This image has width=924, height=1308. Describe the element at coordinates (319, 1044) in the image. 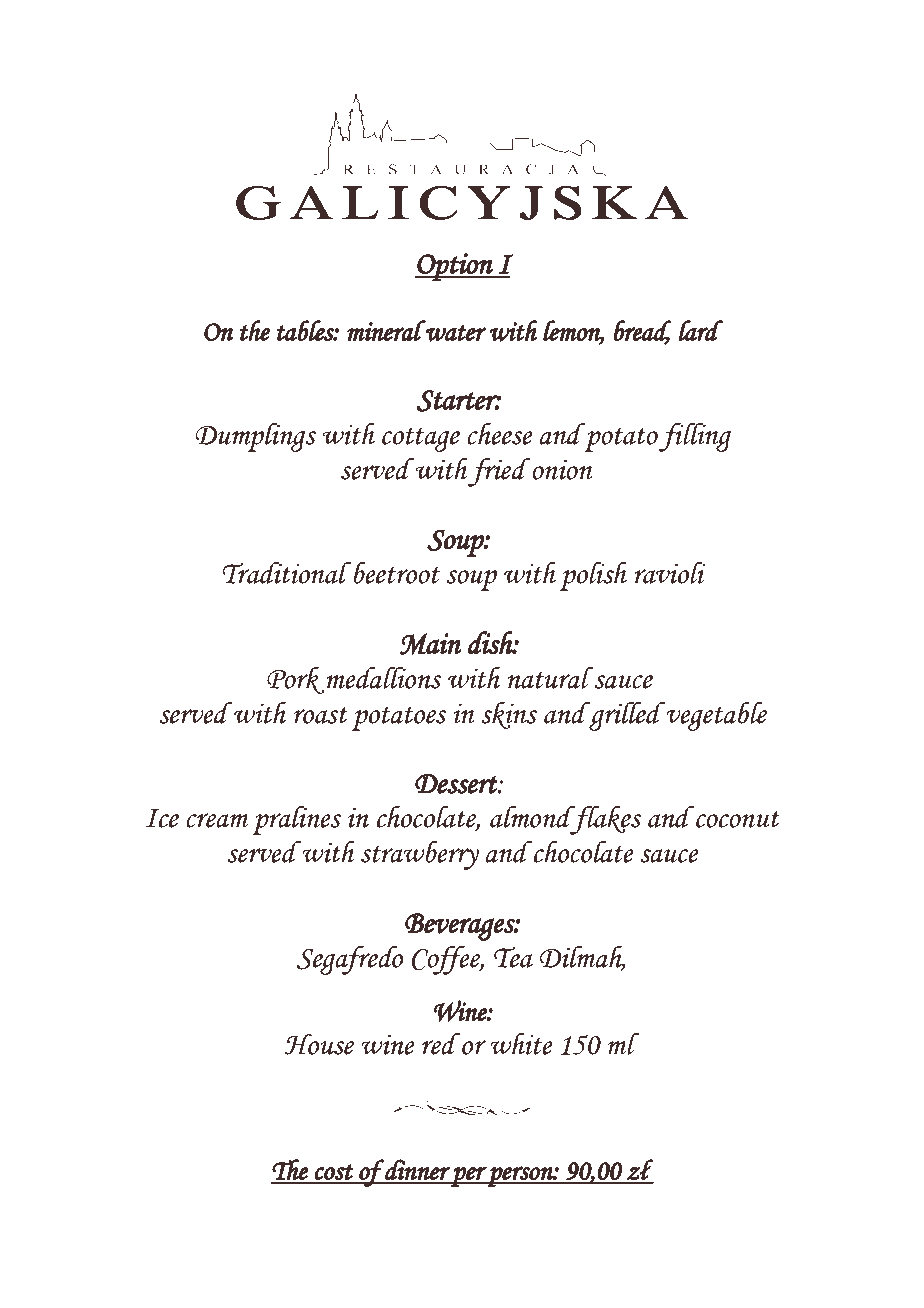

I see `House` at that location.
